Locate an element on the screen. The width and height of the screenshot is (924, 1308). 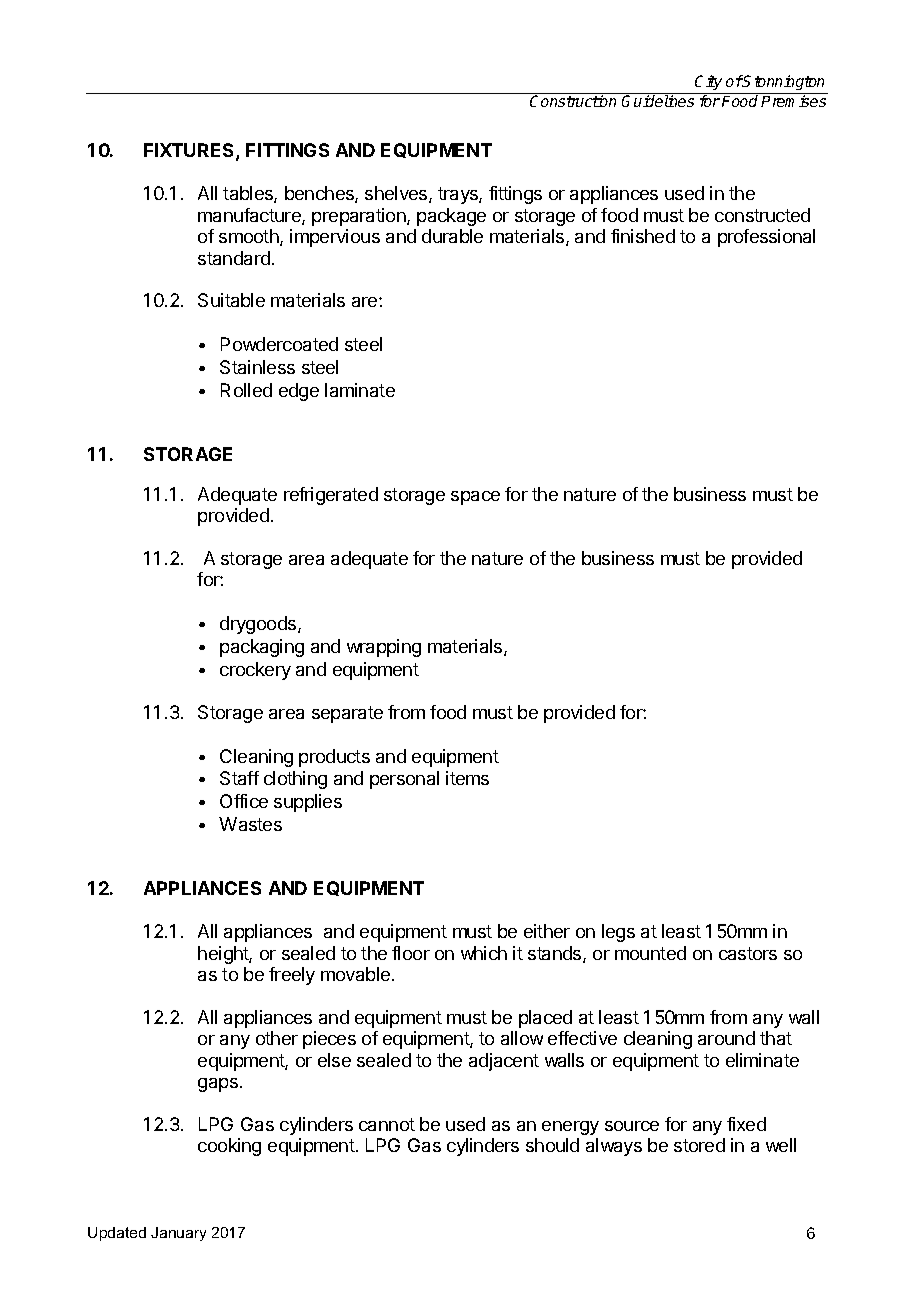
items is located at coordinates (467, 778).
